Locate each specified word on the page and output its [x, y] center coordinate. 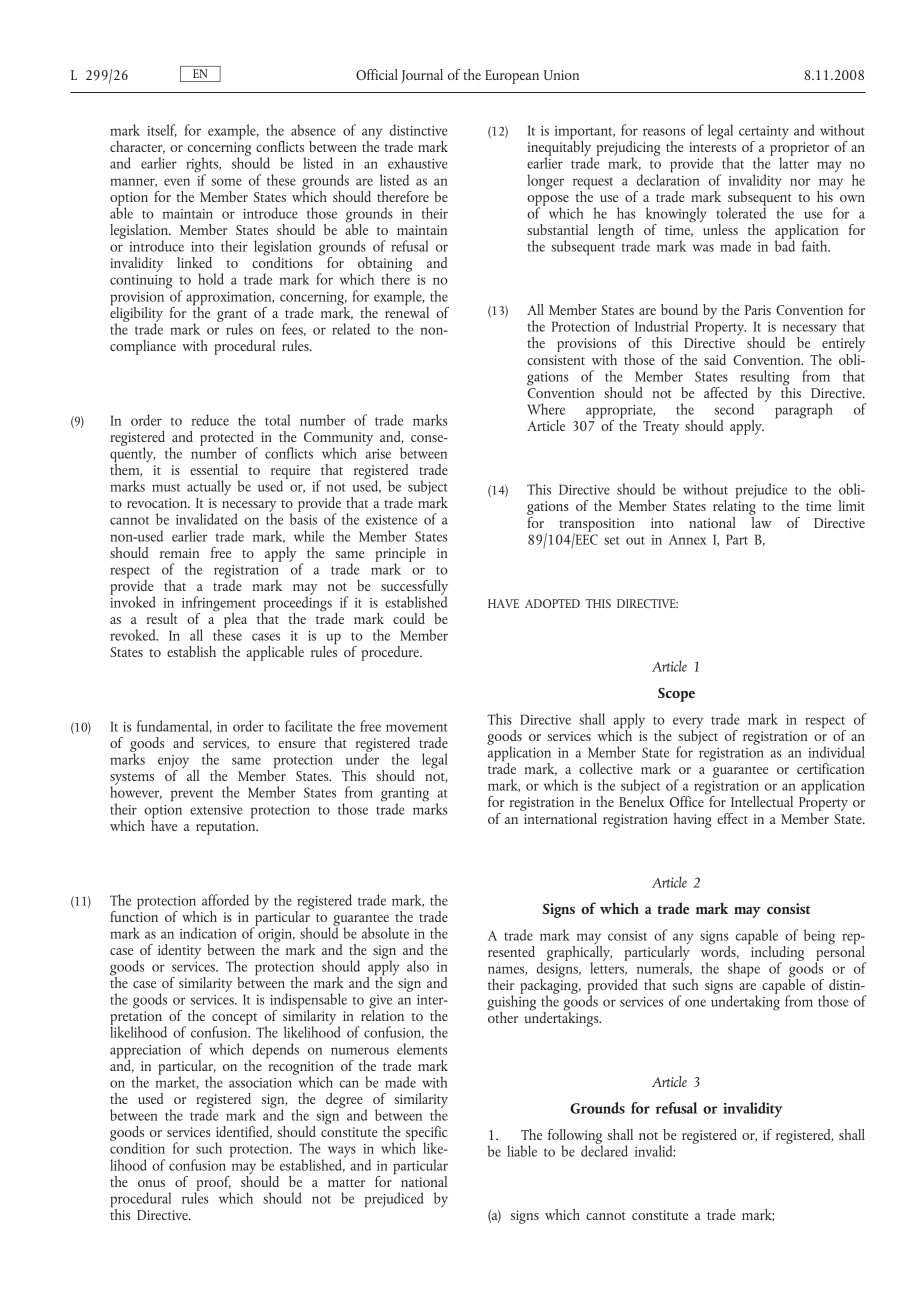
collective [606, 768]
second [734, 409]
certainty [764, 134]
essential [214, 469]
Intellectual [762, 801]
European [512, 77]
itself [162, 130]
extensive [216, 810]
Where [546, 409]
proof [213, 1184]
